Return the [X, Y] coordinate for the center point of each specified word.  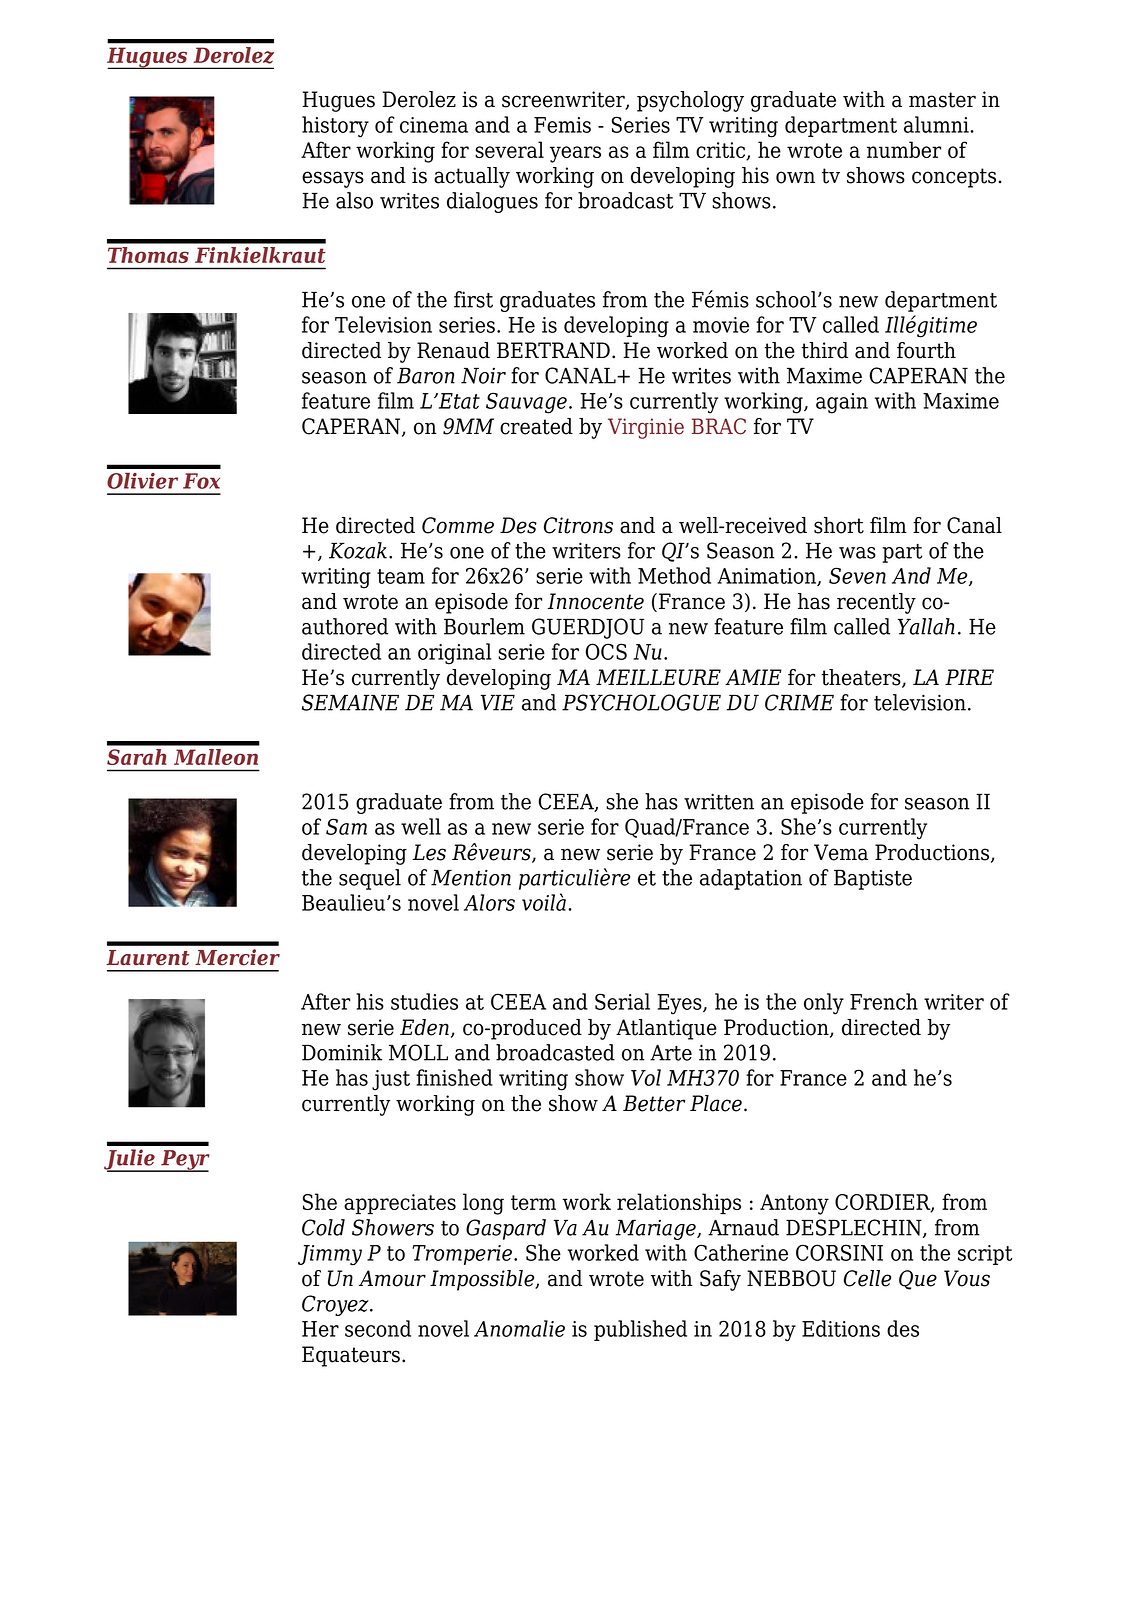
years [575, 154]
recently [876, 603]
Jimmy [330, 1255]
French [884, 1001]
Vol [646, 1077]
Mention [471, 877]
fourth [926, 350]
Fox [201, 481]
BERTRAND [553, 350]
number [904, 149]
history [335, 127]
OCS [606, 651]
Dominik [342, 1052]
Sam [346, 826]
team [401, 576]
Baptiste [873, 879]
